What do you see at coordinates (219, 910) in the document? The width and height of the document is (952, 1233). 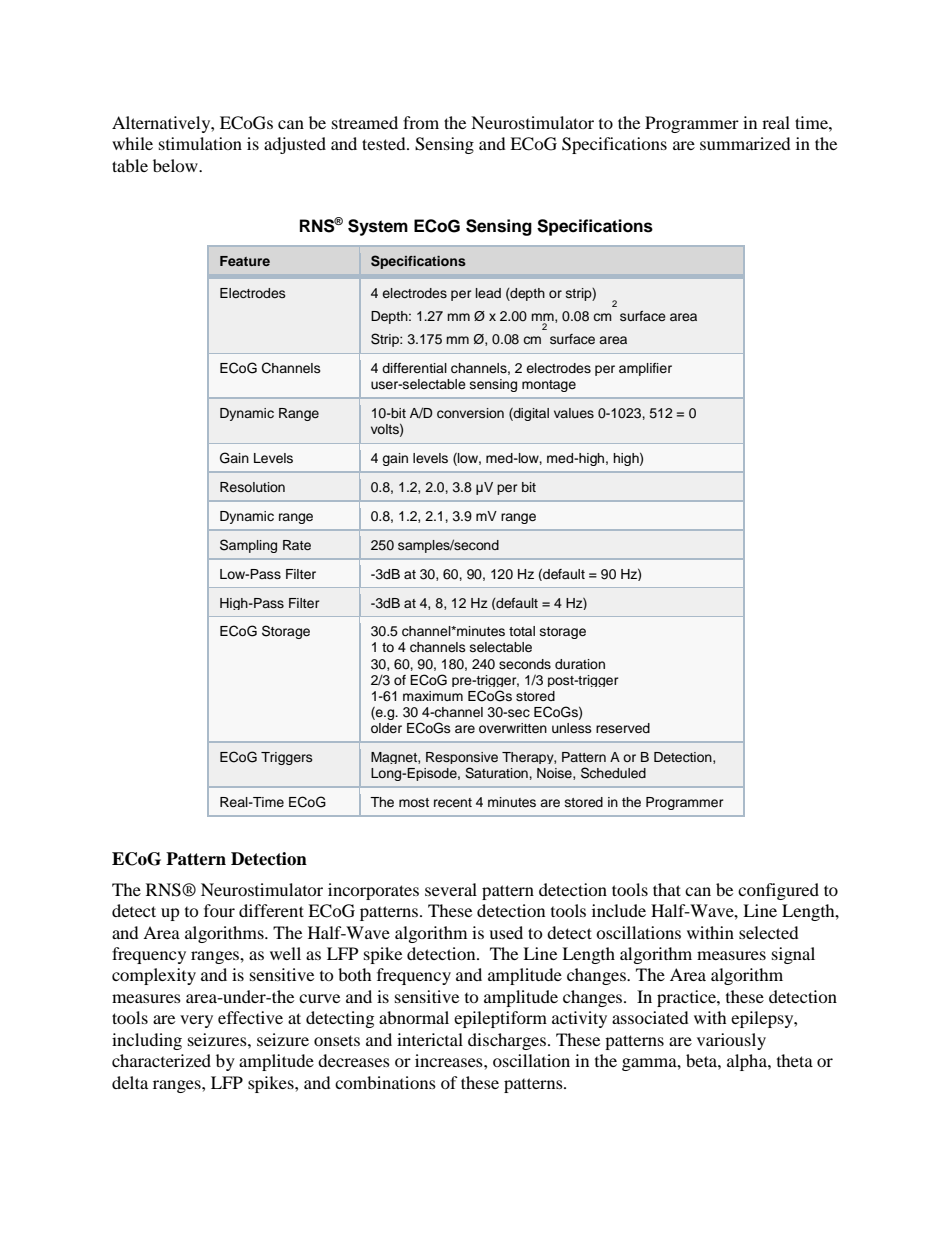 I see `four` at bounding box center [219, 910].
